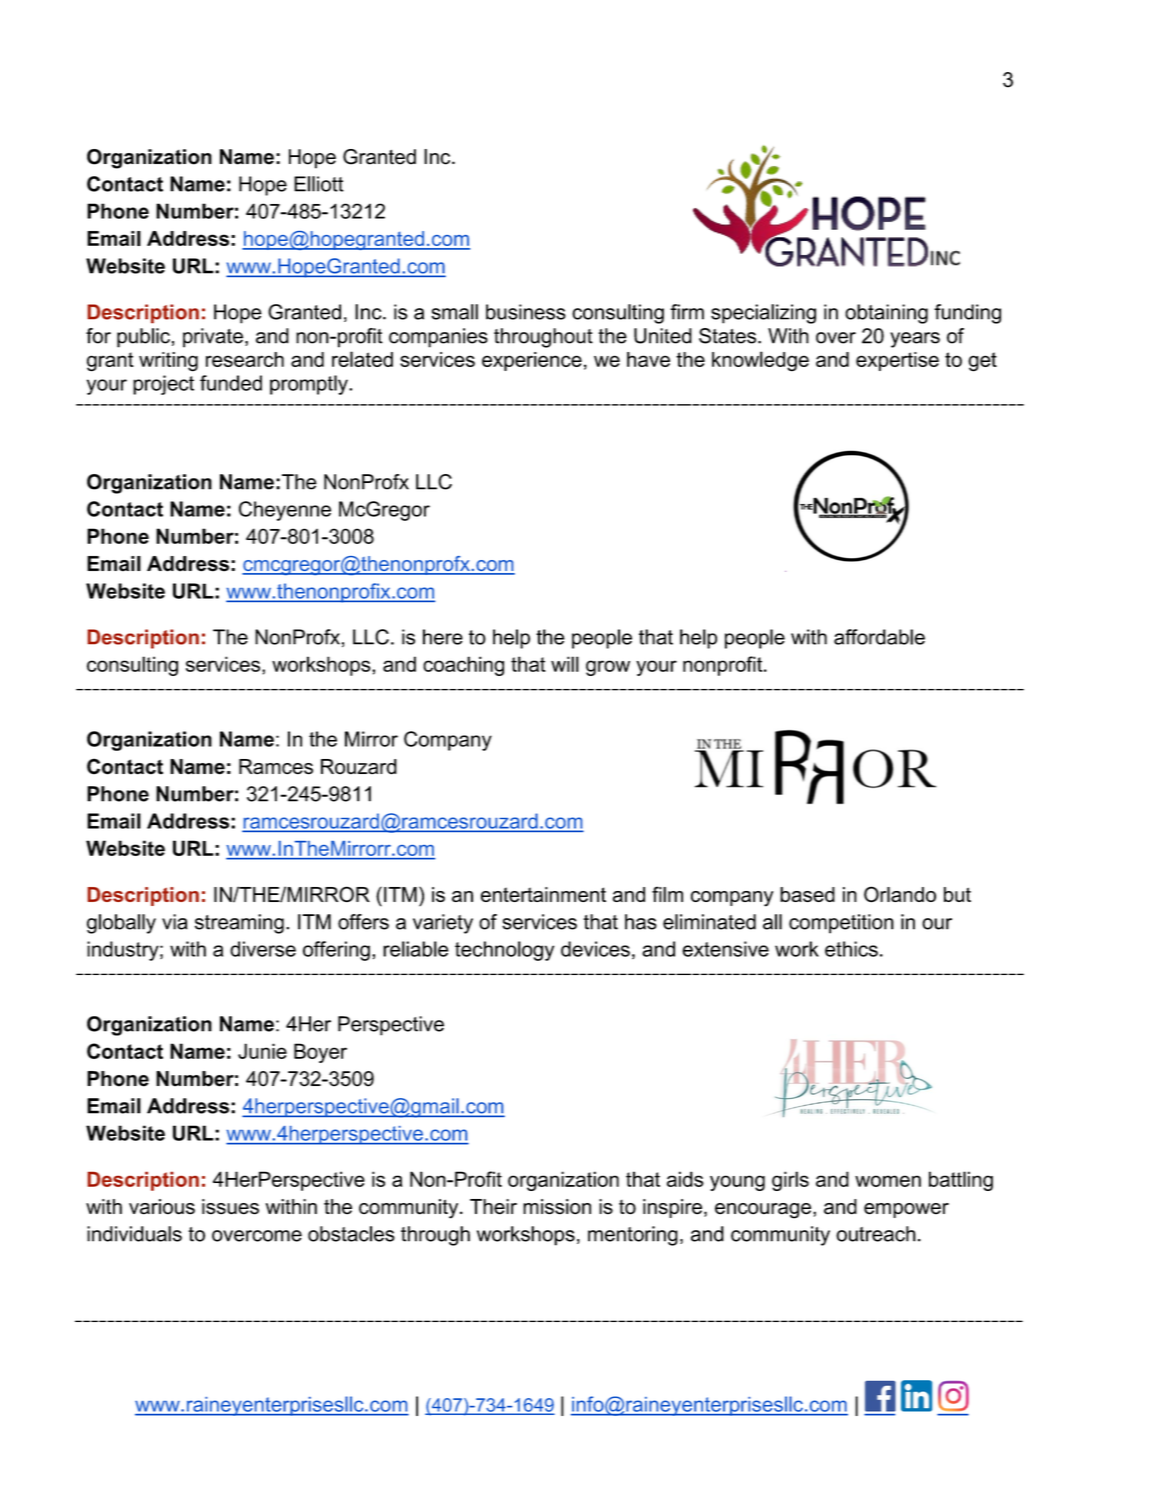  Describe the element at coordinates (879, 637) in the page. I see `affordable` at that location.
